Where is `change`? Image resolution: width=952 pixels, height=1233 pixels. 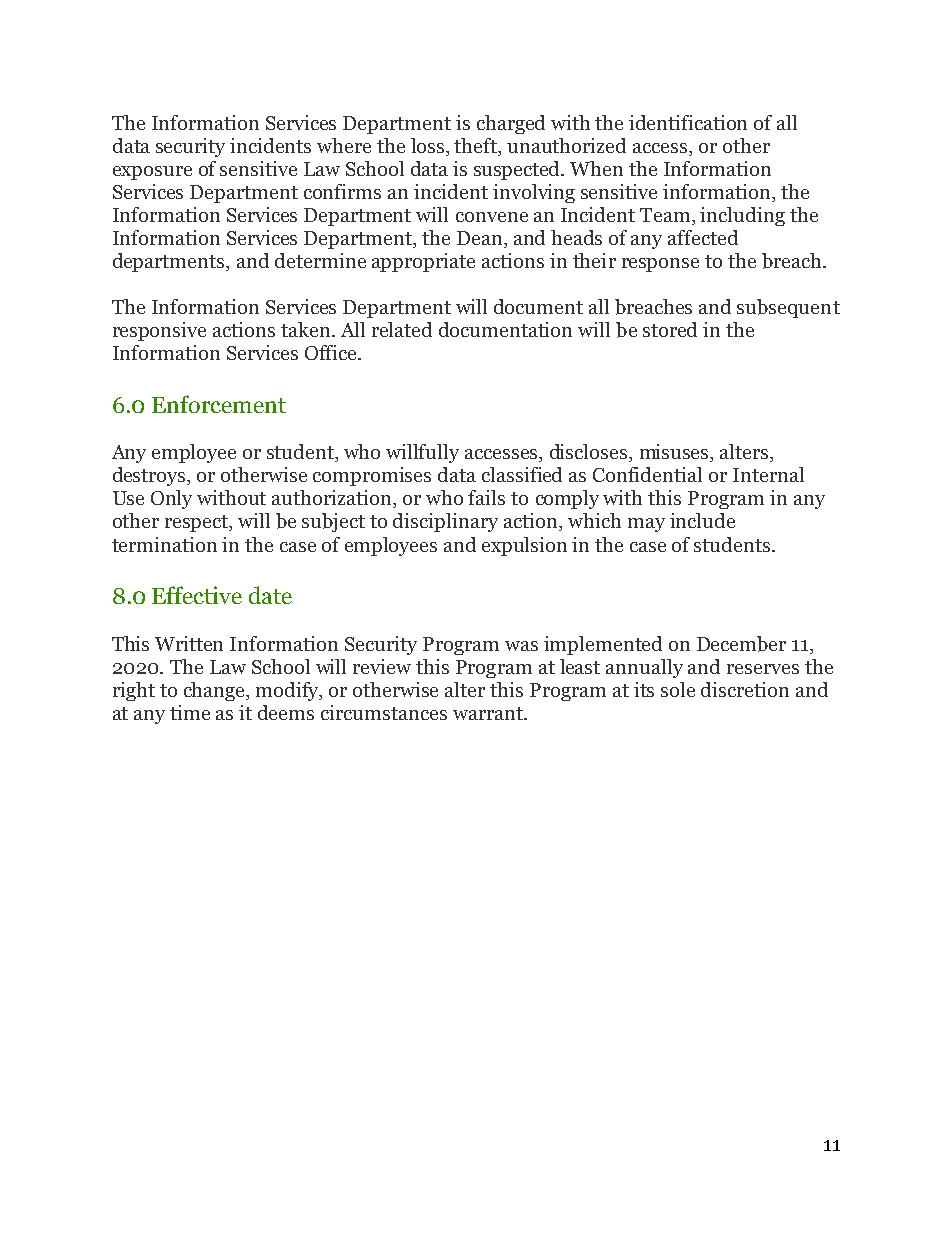
change is located at coordinates (216, 691).
